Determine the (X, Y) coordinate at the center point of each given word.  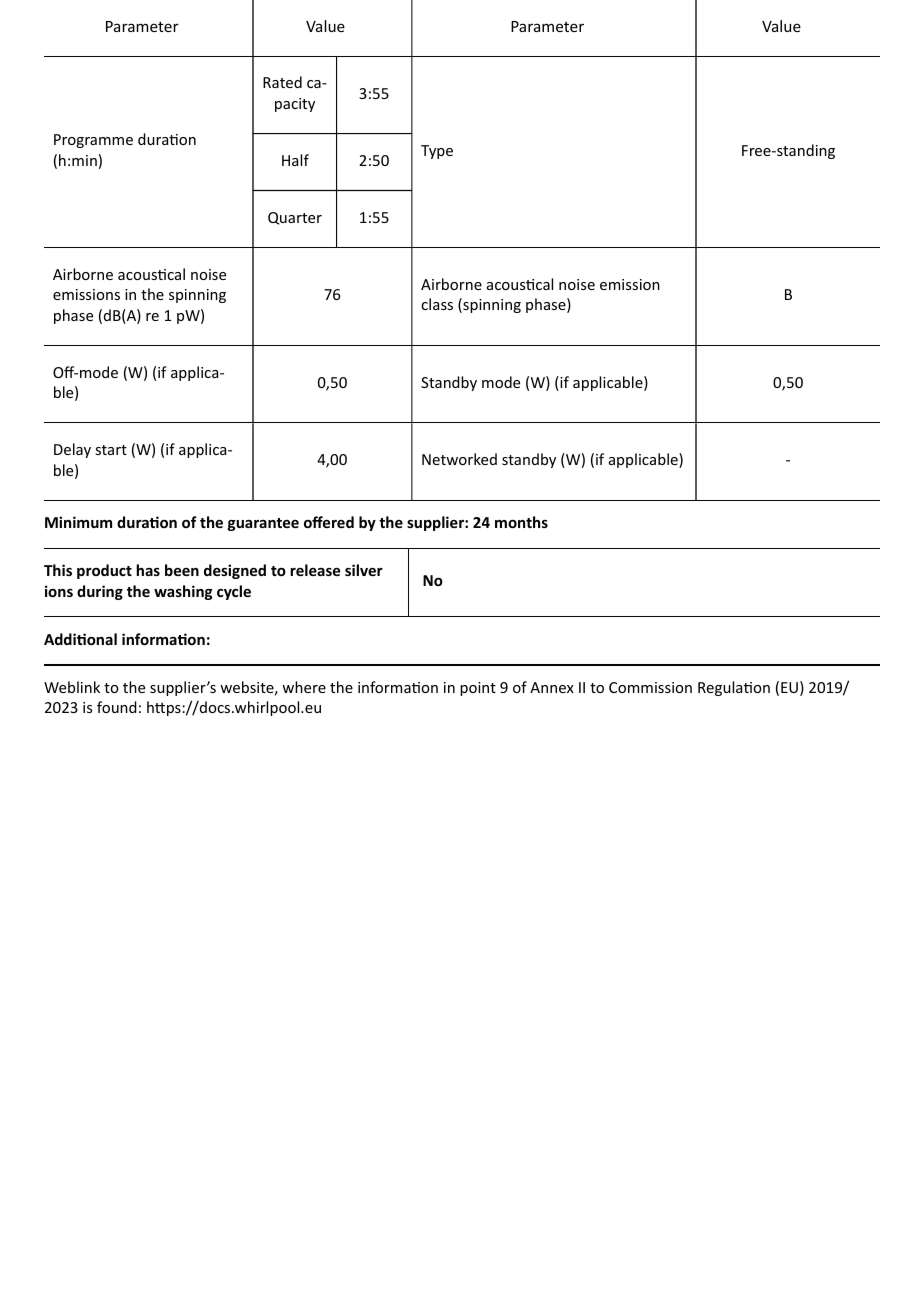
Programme (93, 141)
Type (437, 152)
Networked (459, 459)
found (117, 707)
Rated (282, 82)
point (478, 689)
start (111, 450)
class (437, 304)
